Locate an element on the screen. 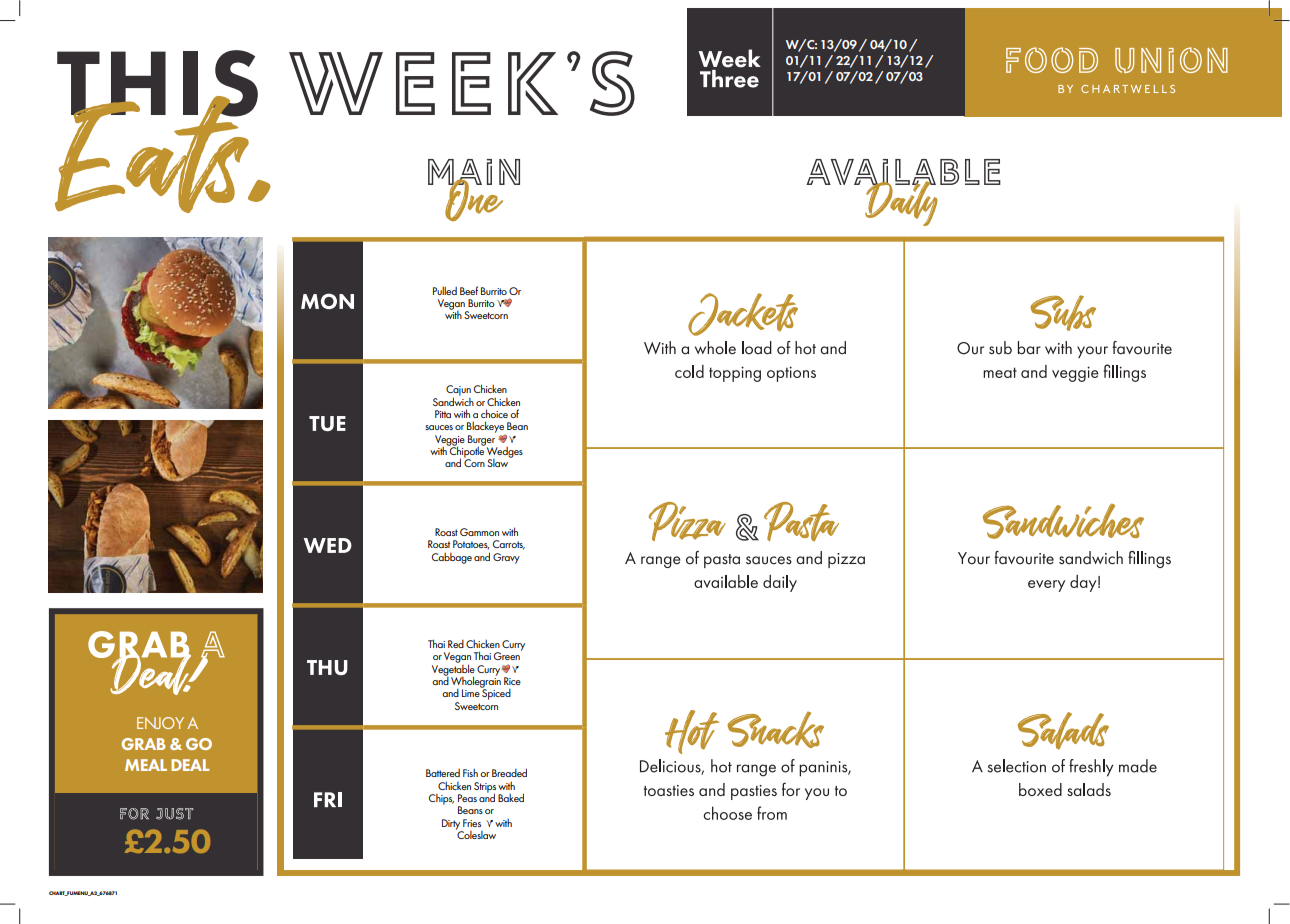  Green is located at coordinates (508, 655).
